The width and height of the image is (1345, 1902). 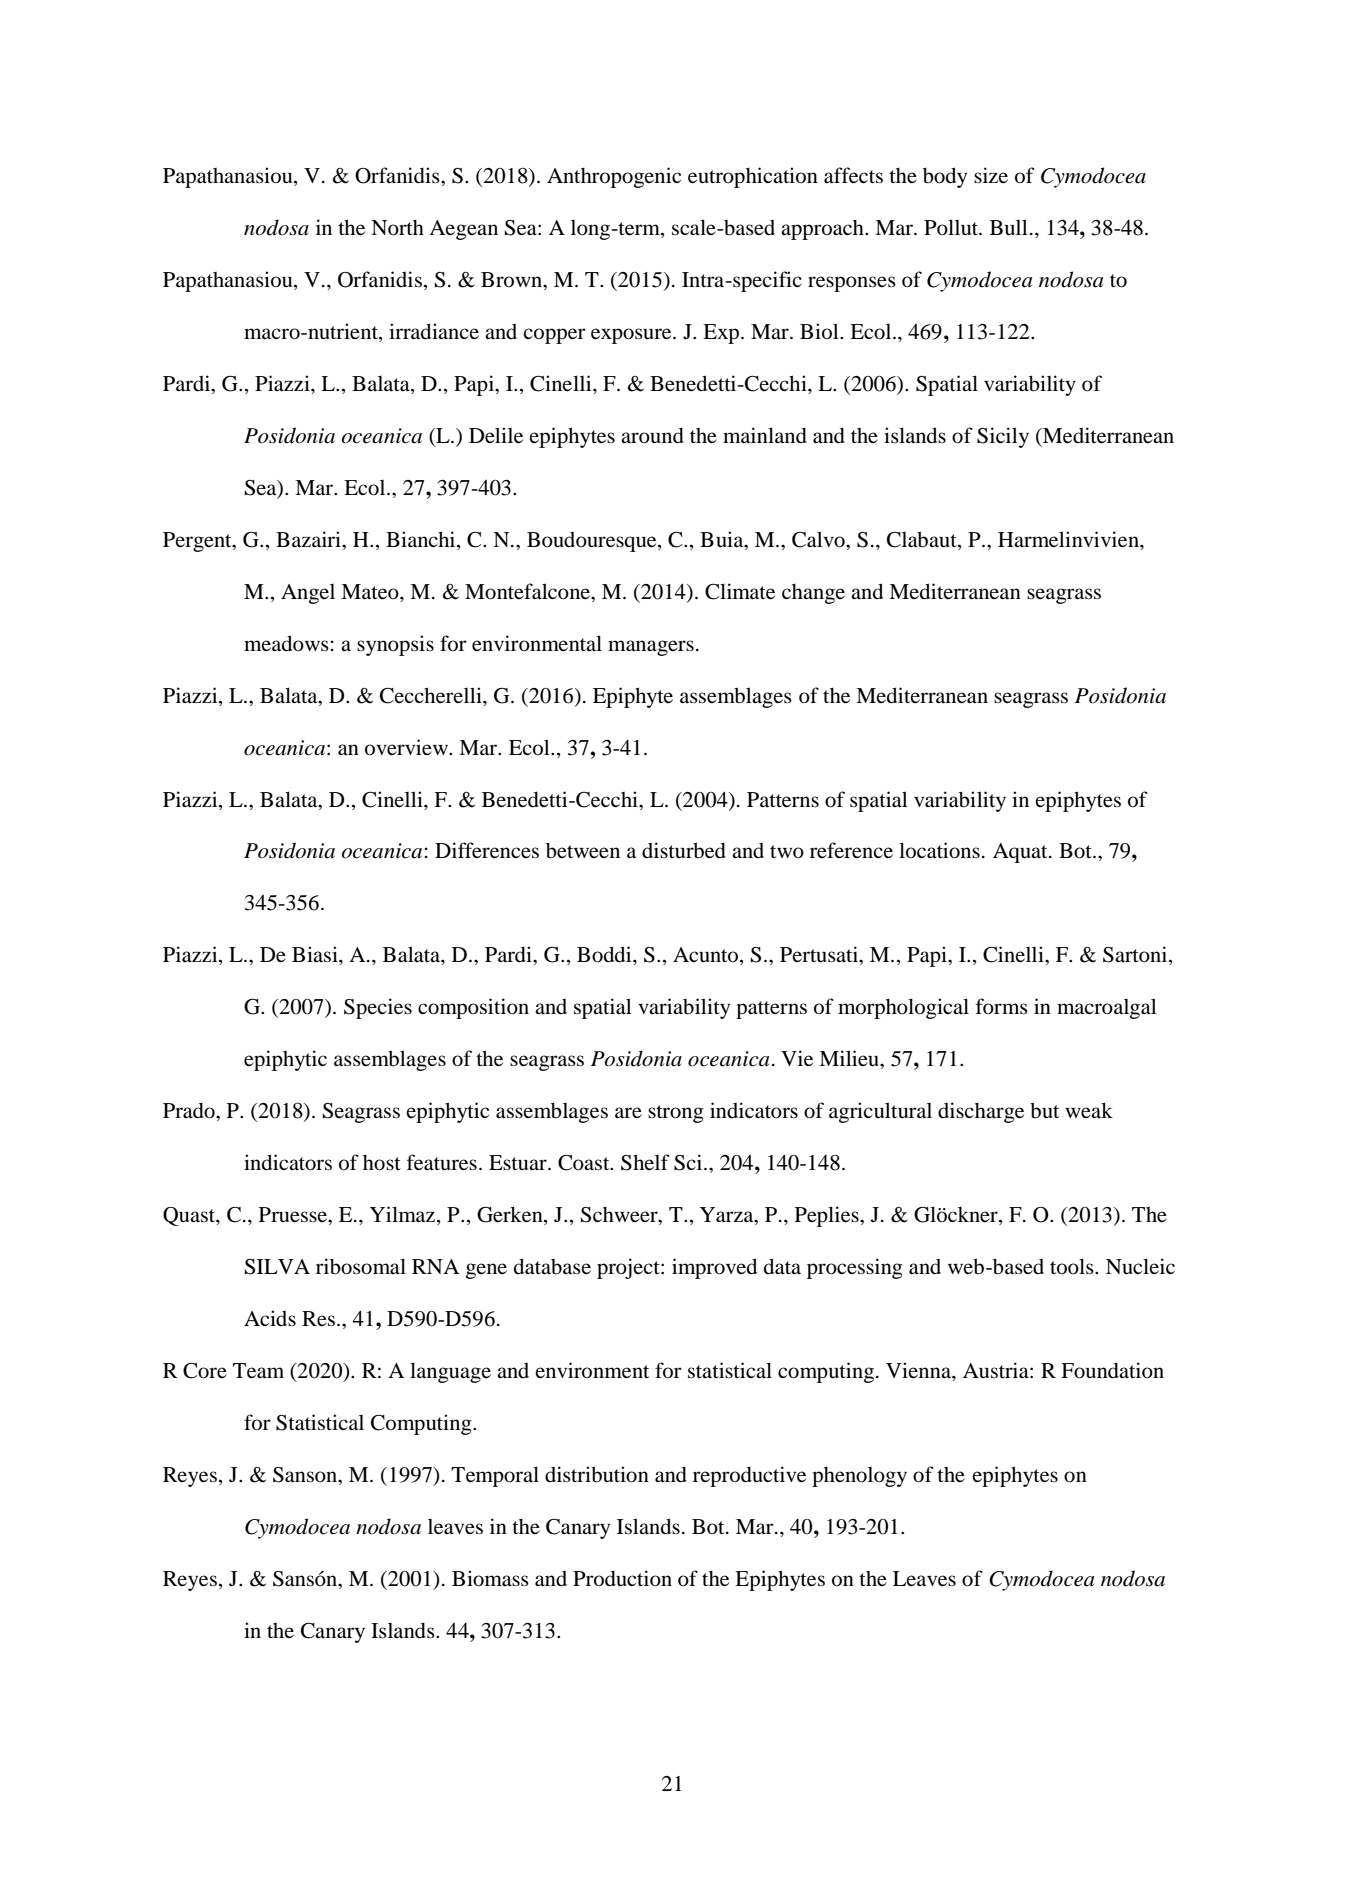 What do you see at coordinates (397, 228) in the image?
I see `North` at bounding box center [397, 228].
